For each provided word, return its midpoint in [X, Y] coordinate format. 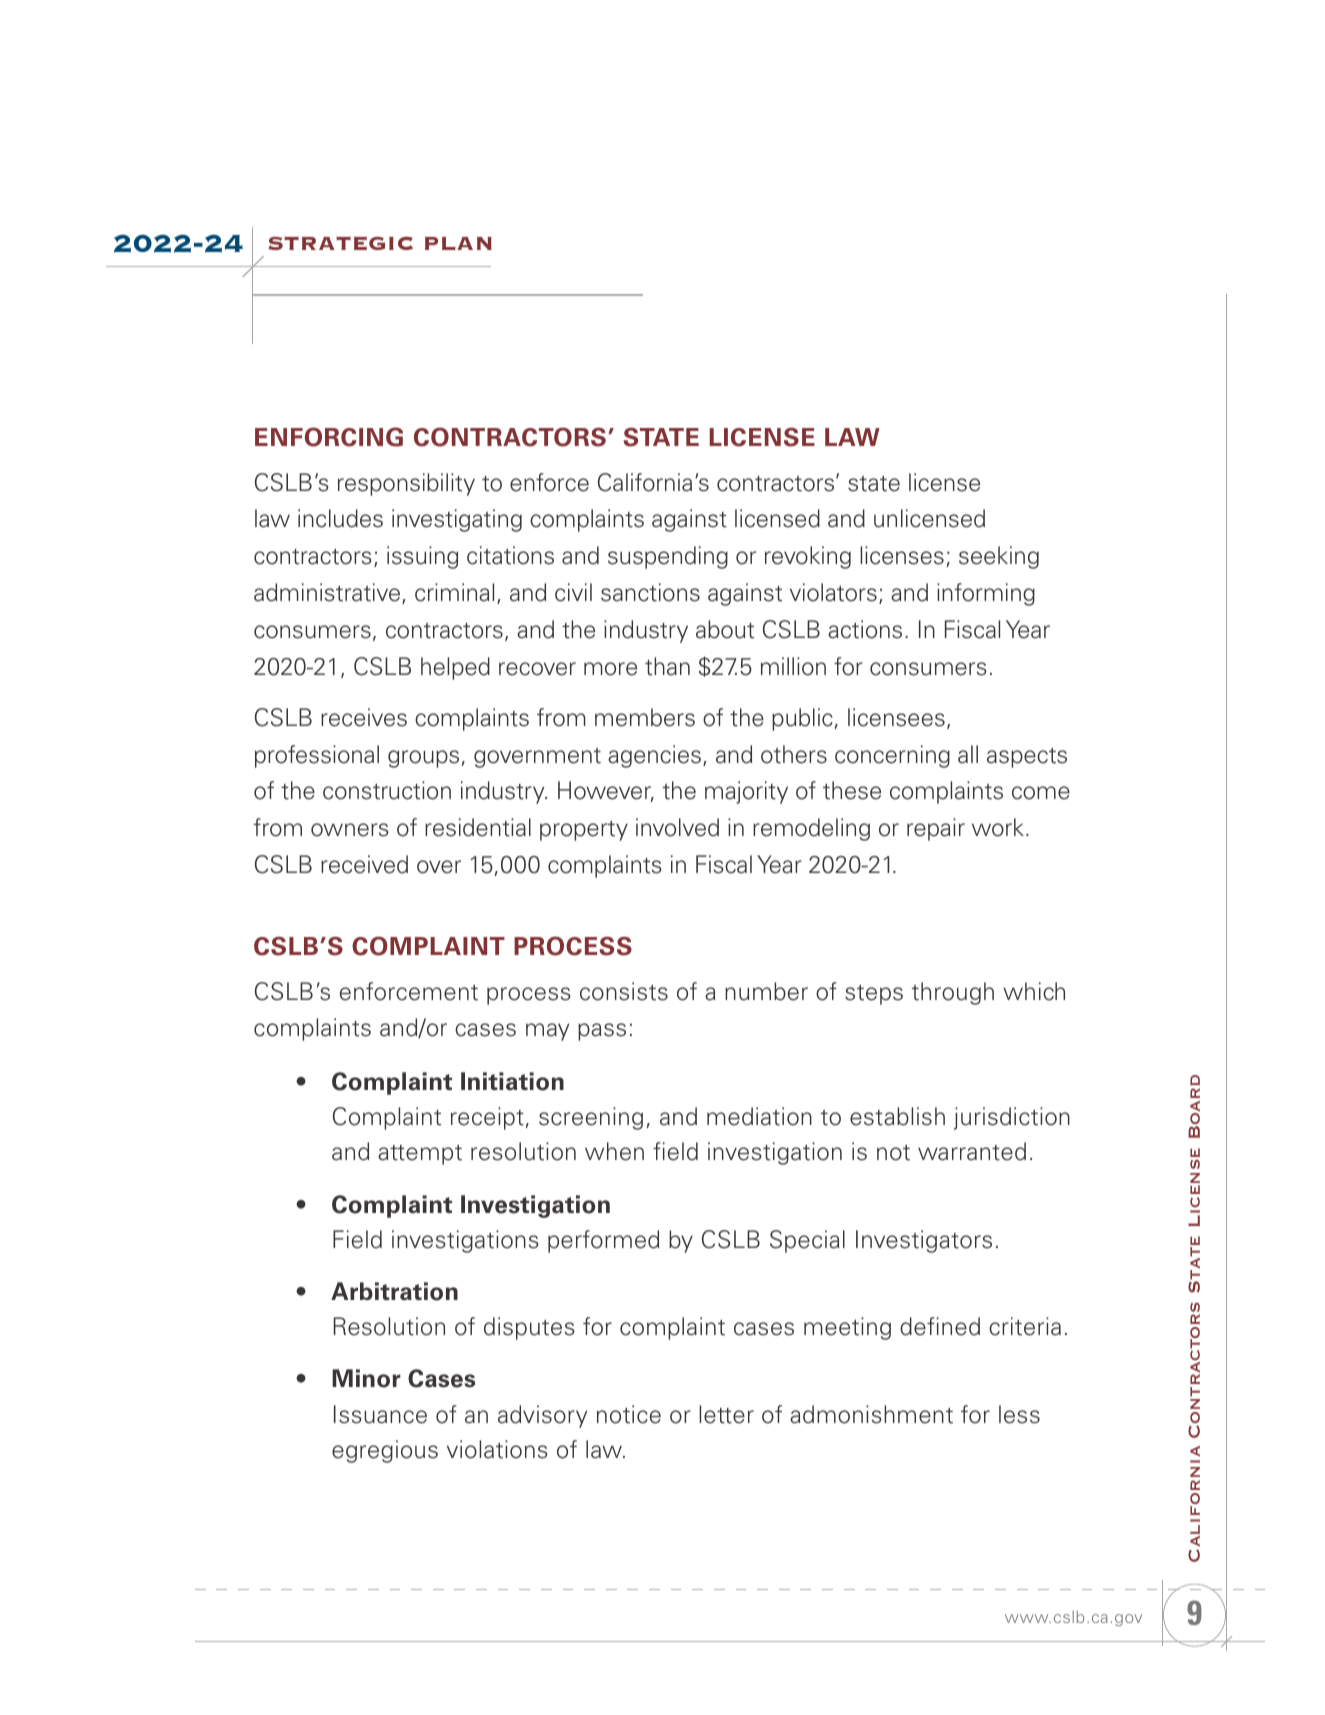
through [953, 993]
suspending [668, 557]
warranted [972, 1151]
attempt [420, 1154]
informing [986, 594]
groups [423, 759]
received [364, 864]
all [968, 754]
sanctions [650, 592]
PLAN [458, 243]
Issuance [380, 1414]
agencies [654, 756]
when [614, 1151]
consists [624, 991]
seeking [999, 557]
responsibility [406, 484]
